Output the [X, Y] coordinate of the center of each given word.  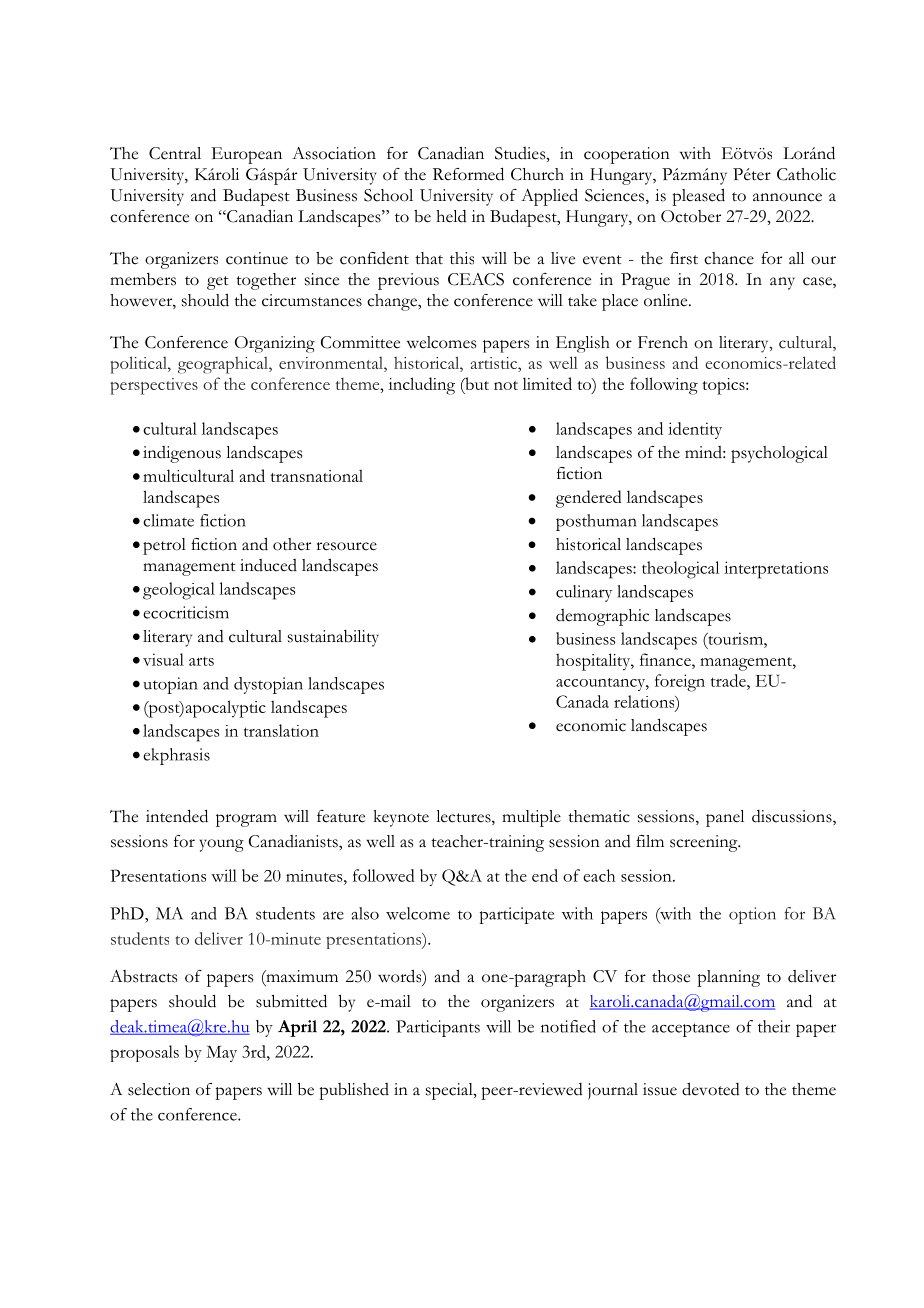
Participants [438, 1028]
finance [666, 659]
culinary [584, 593]
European [247, 155]
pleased [698, 197]
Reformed [468, 174]
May [221, 1054]
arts [201, 661]
